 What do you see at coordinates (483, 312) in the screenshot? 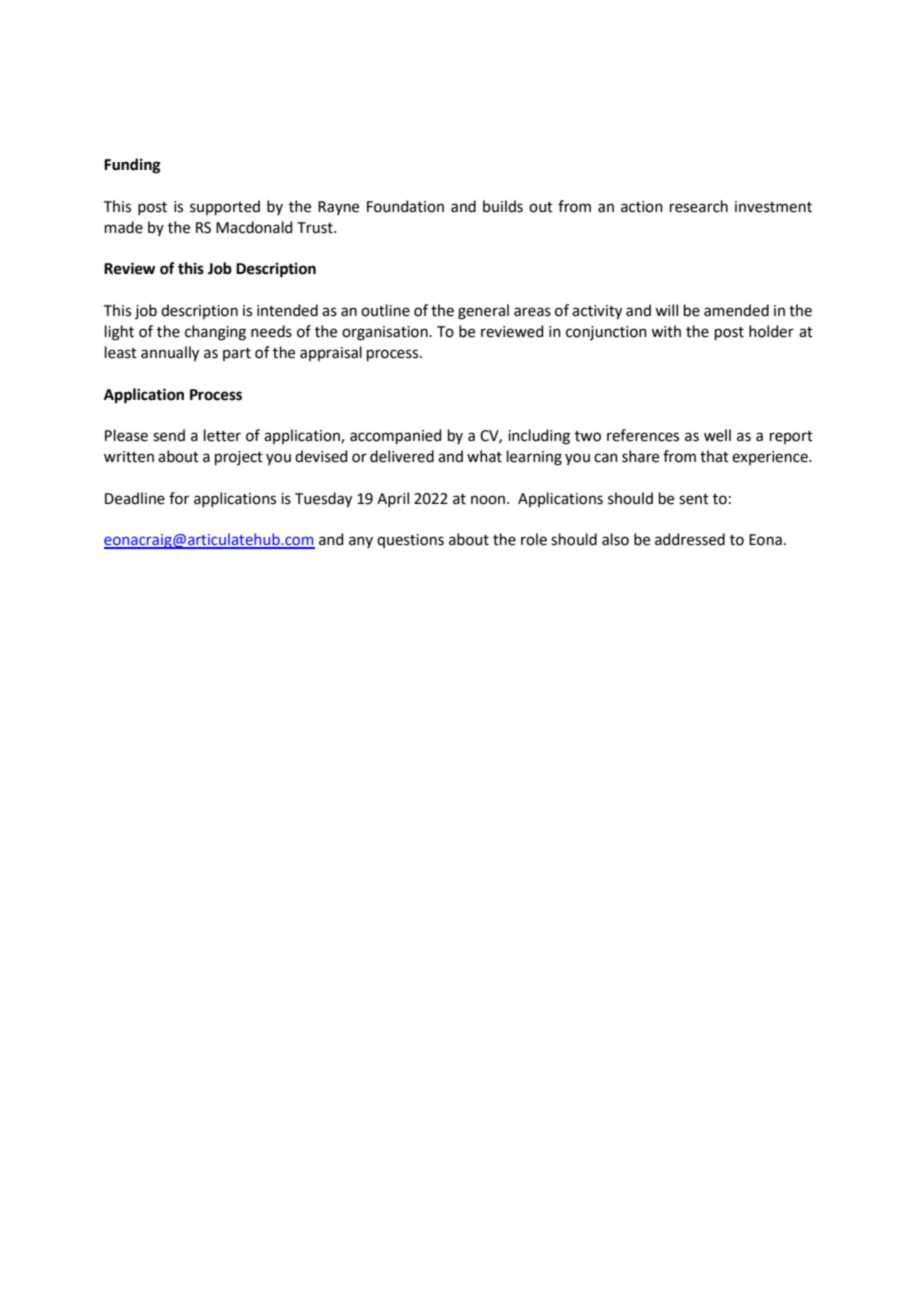
I see `general` at bounding box center [483, 312].
